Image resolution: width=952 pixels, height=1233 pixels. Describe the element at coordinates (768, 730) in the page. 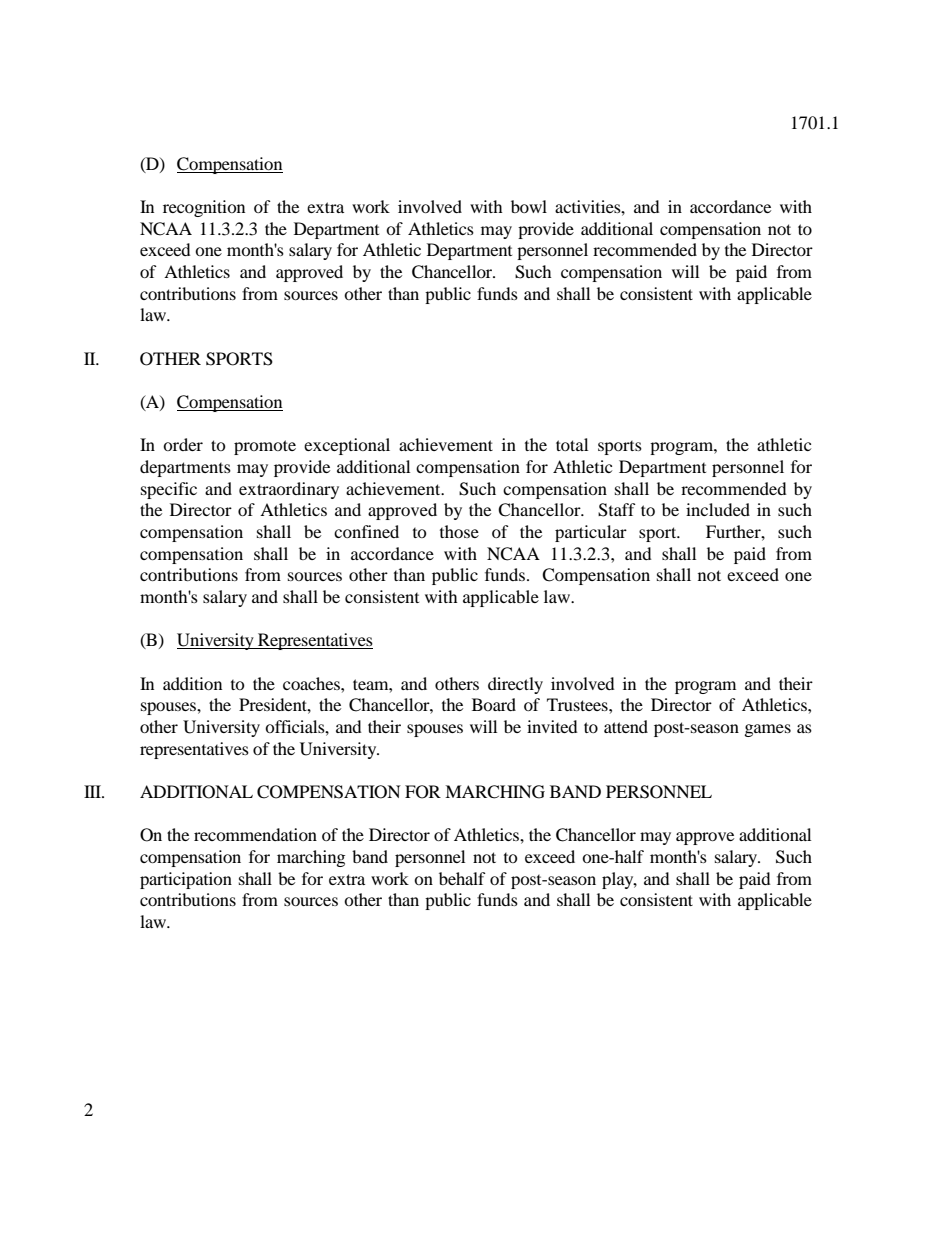

I see `games` at that location.
